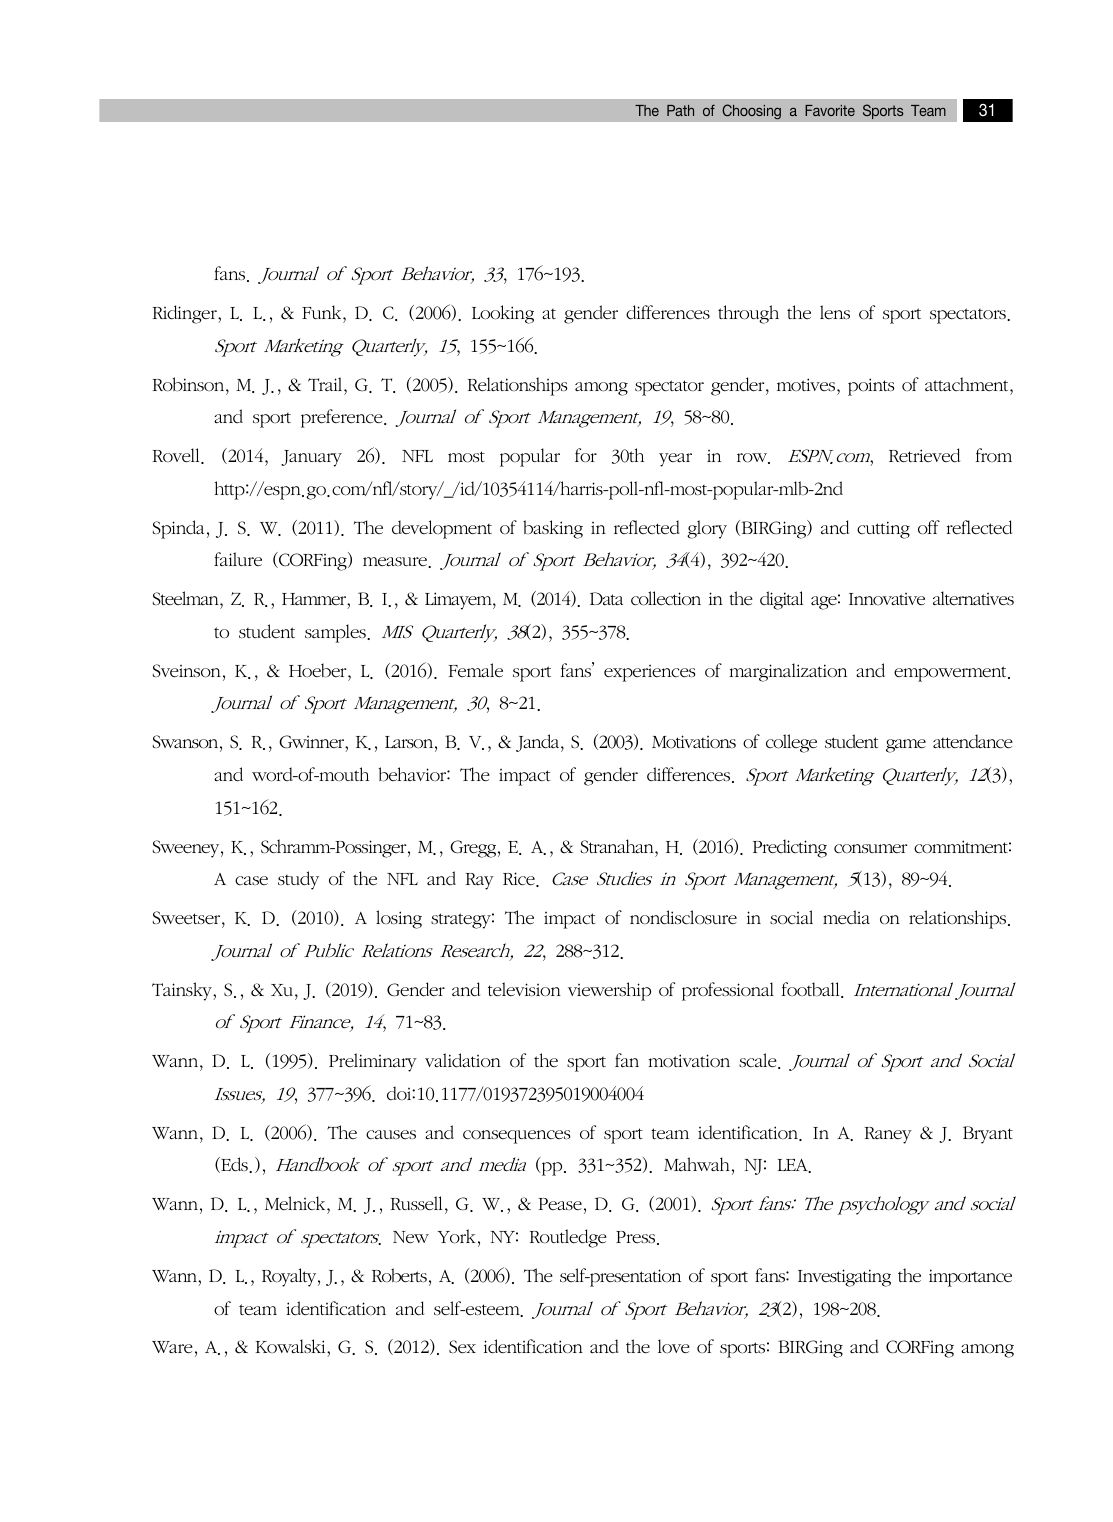 The image size is (1113, 1522). What do you see at coordinates (292, 1346) in the screenshot?
I see `Kowalski` at bounding box center [292, 1346].
